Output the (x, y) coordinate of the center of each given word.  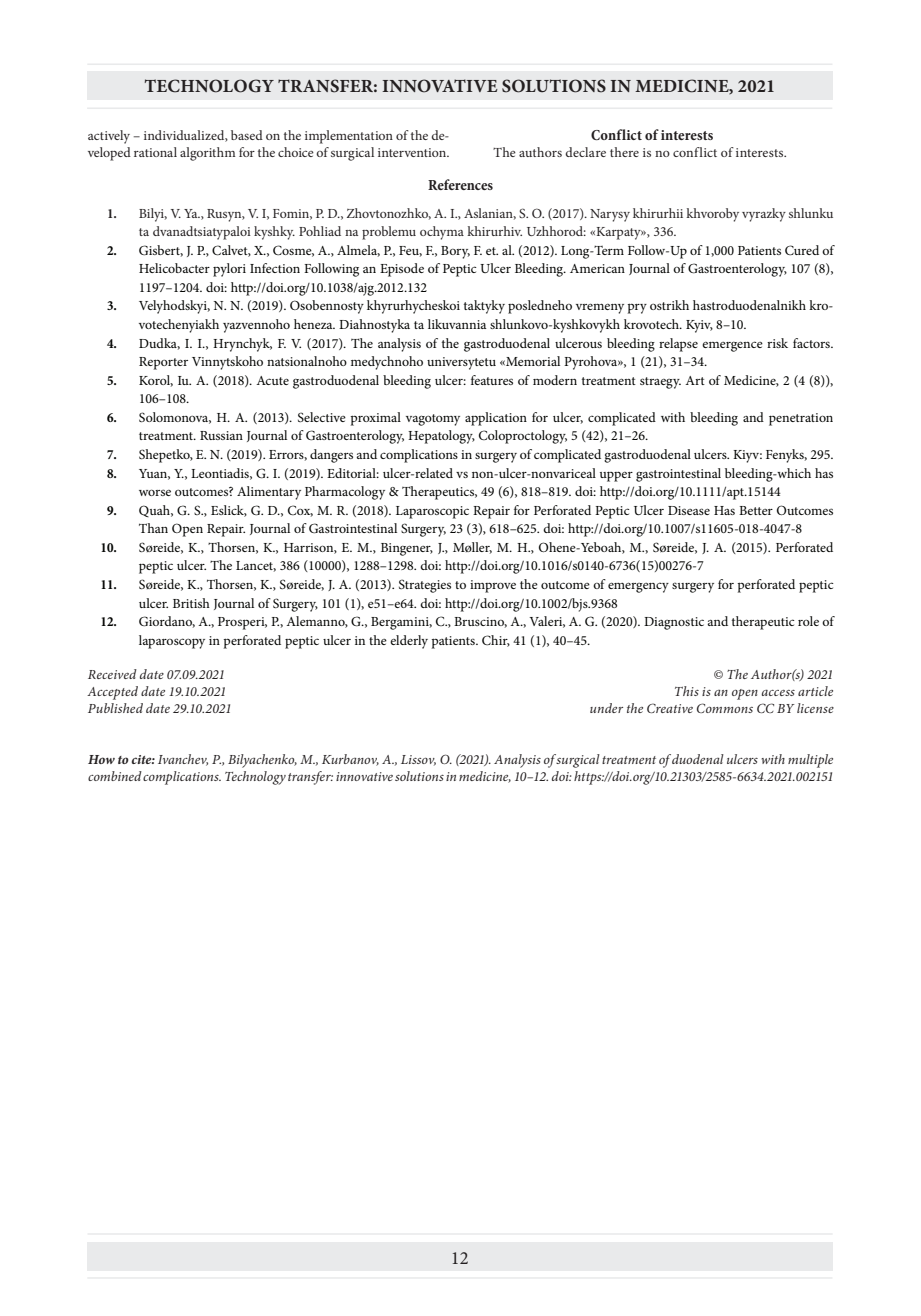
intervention (413, 152)
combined (115, 776)
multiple (810, 761)
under (606, 708)
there (624, 152)
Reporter (163, 363)
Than (153, 528)
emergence (732, 346)
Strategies (425, 586)
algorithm (207, 154)
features (492, 380)
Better (756, 510)
